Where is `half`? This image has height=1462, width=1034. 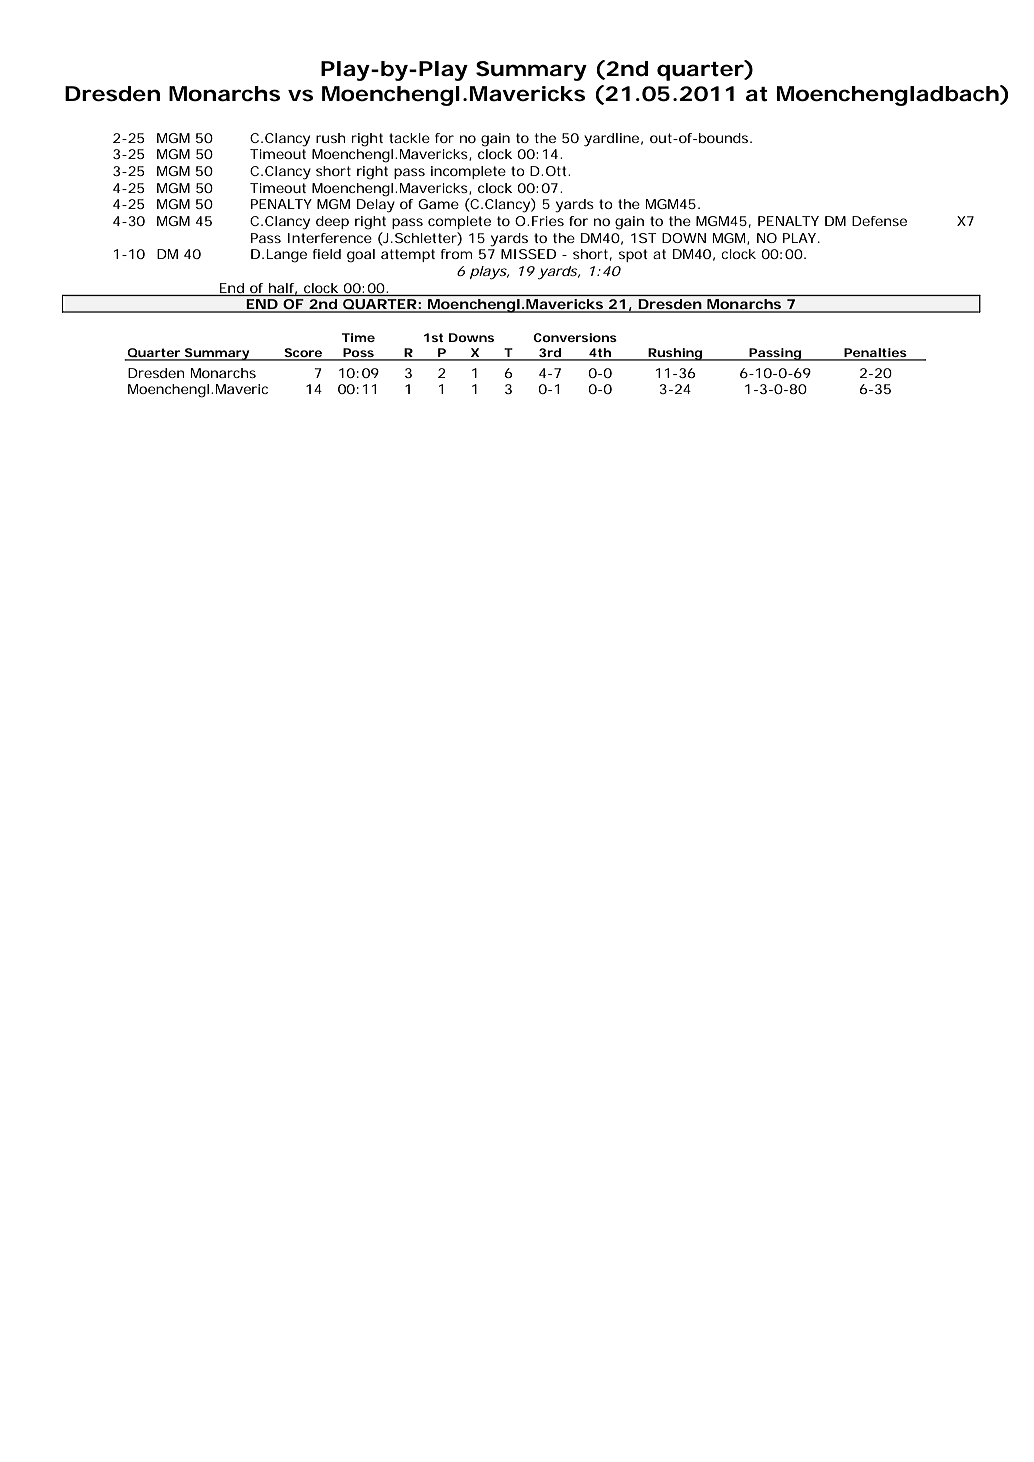
half is located at coordinates (283, 289).
